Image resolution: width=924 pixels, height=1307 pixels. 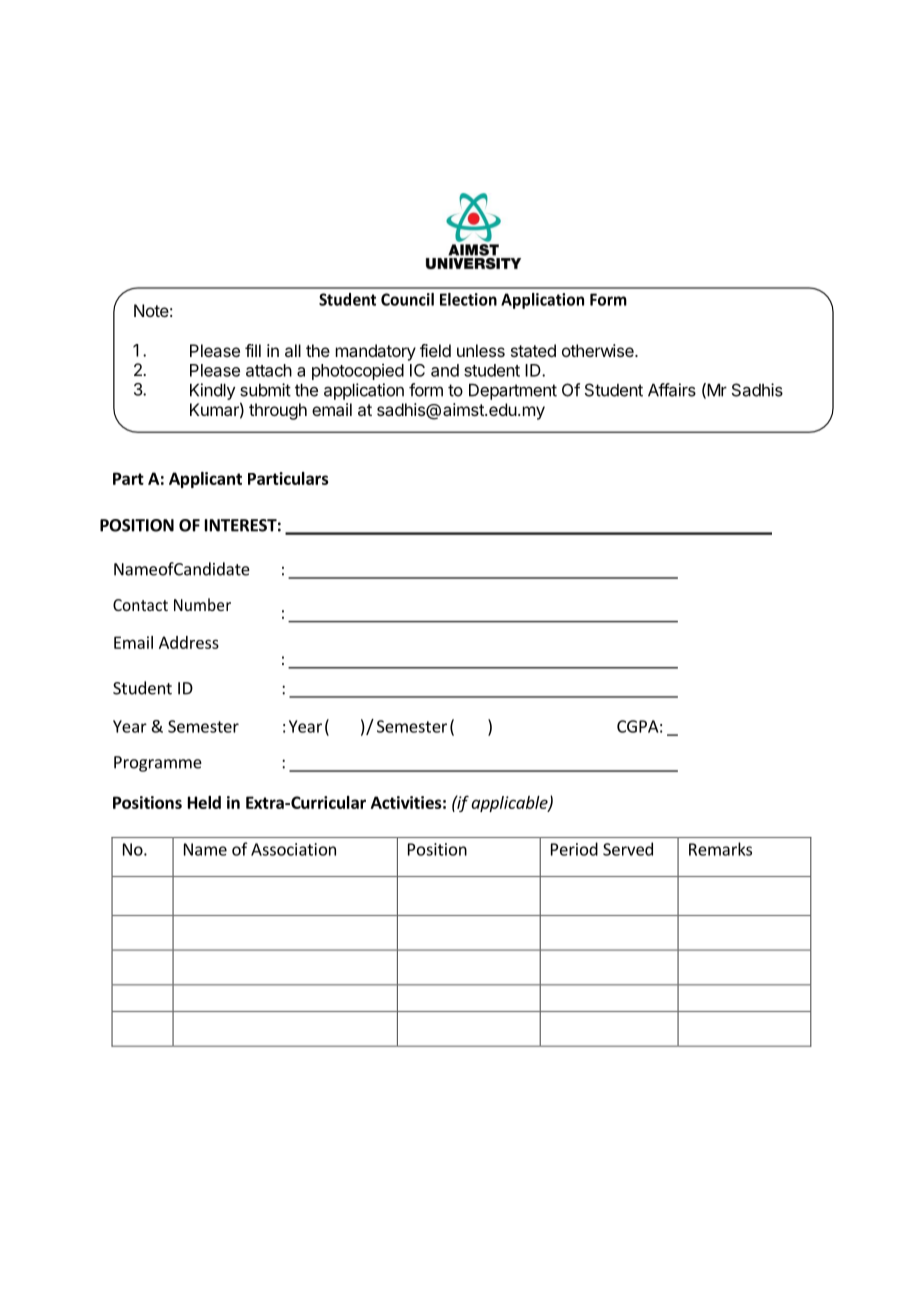 What do you see at coordinates (189, 642) in the image?
I see `Address` at bounding box center [189, 642].
